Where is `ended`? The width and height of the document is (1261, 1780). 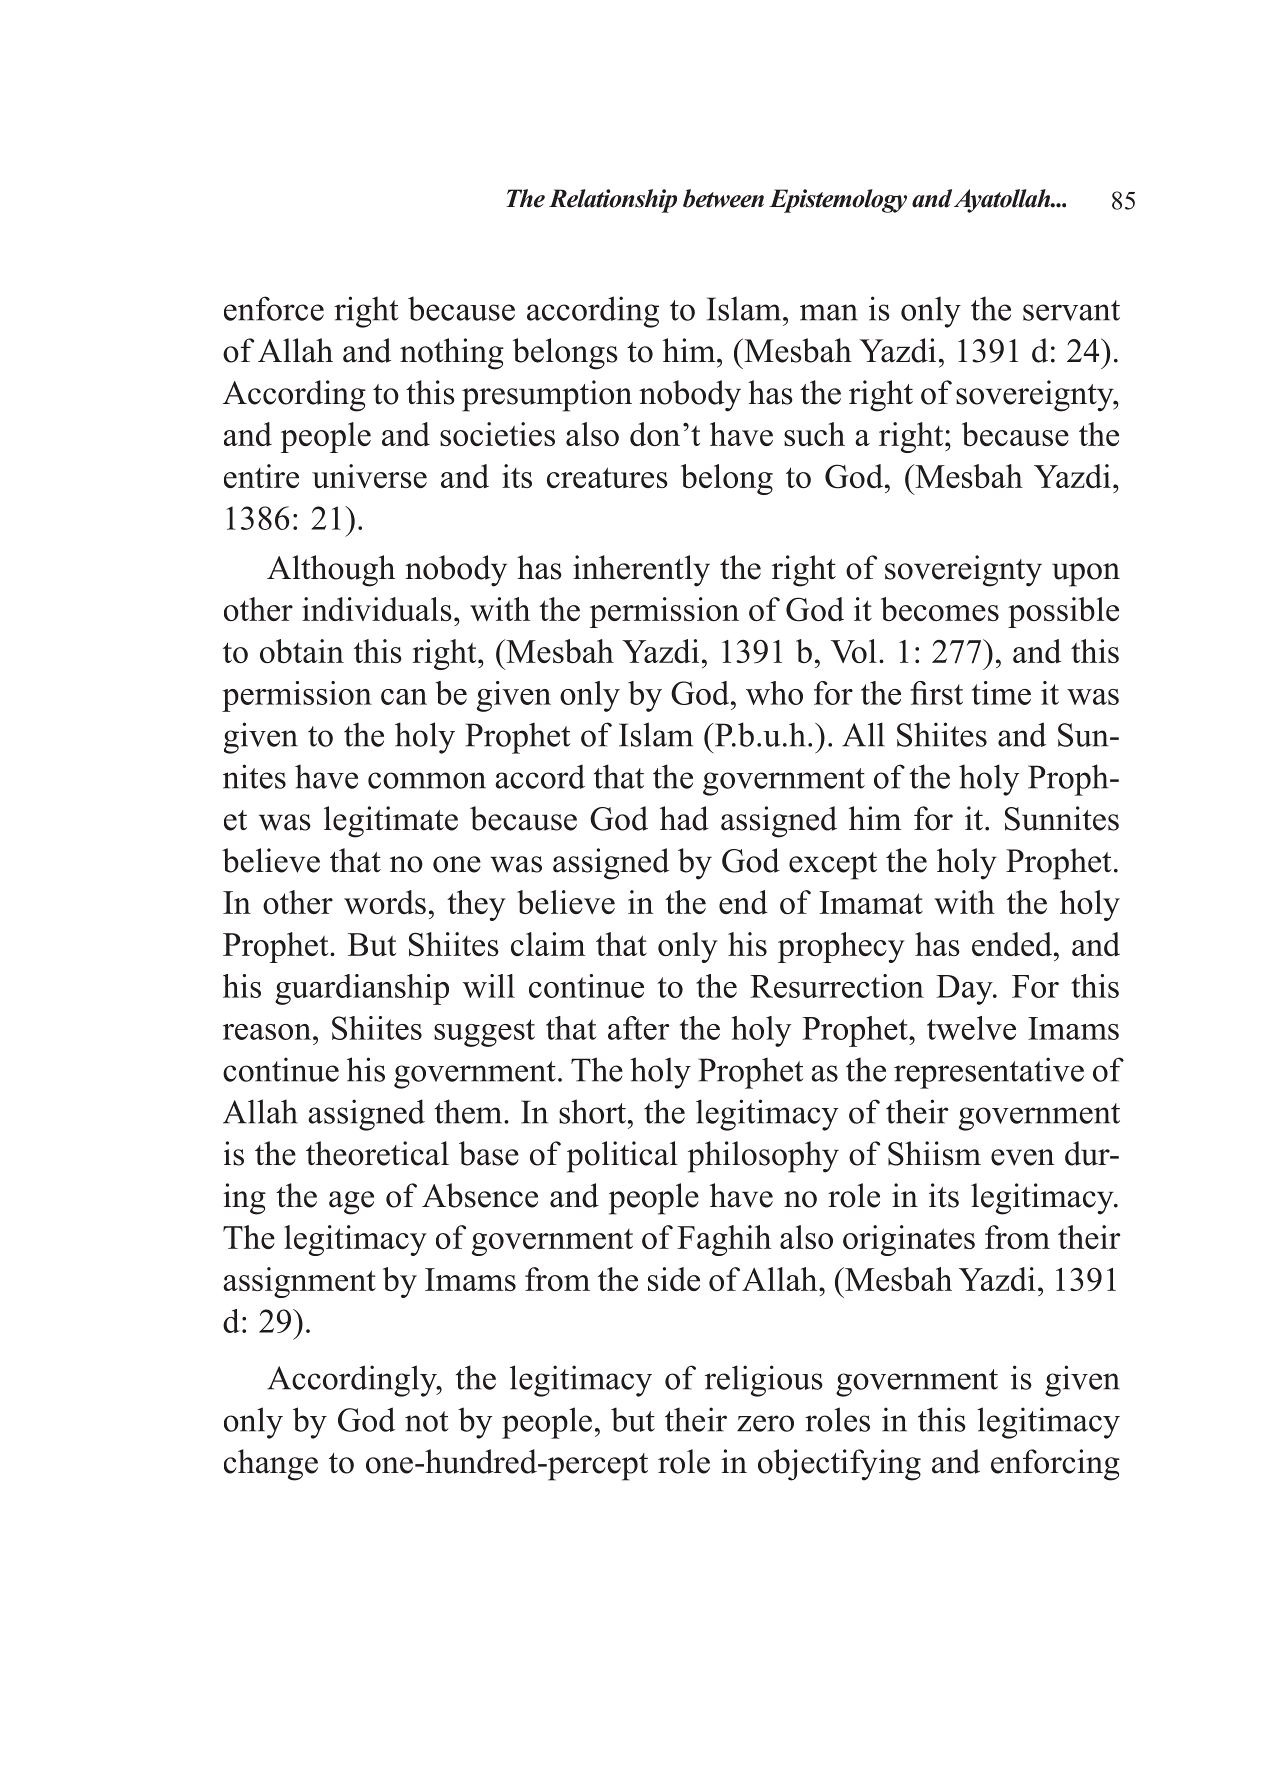
ended is located at coordinates (1013, 944).
